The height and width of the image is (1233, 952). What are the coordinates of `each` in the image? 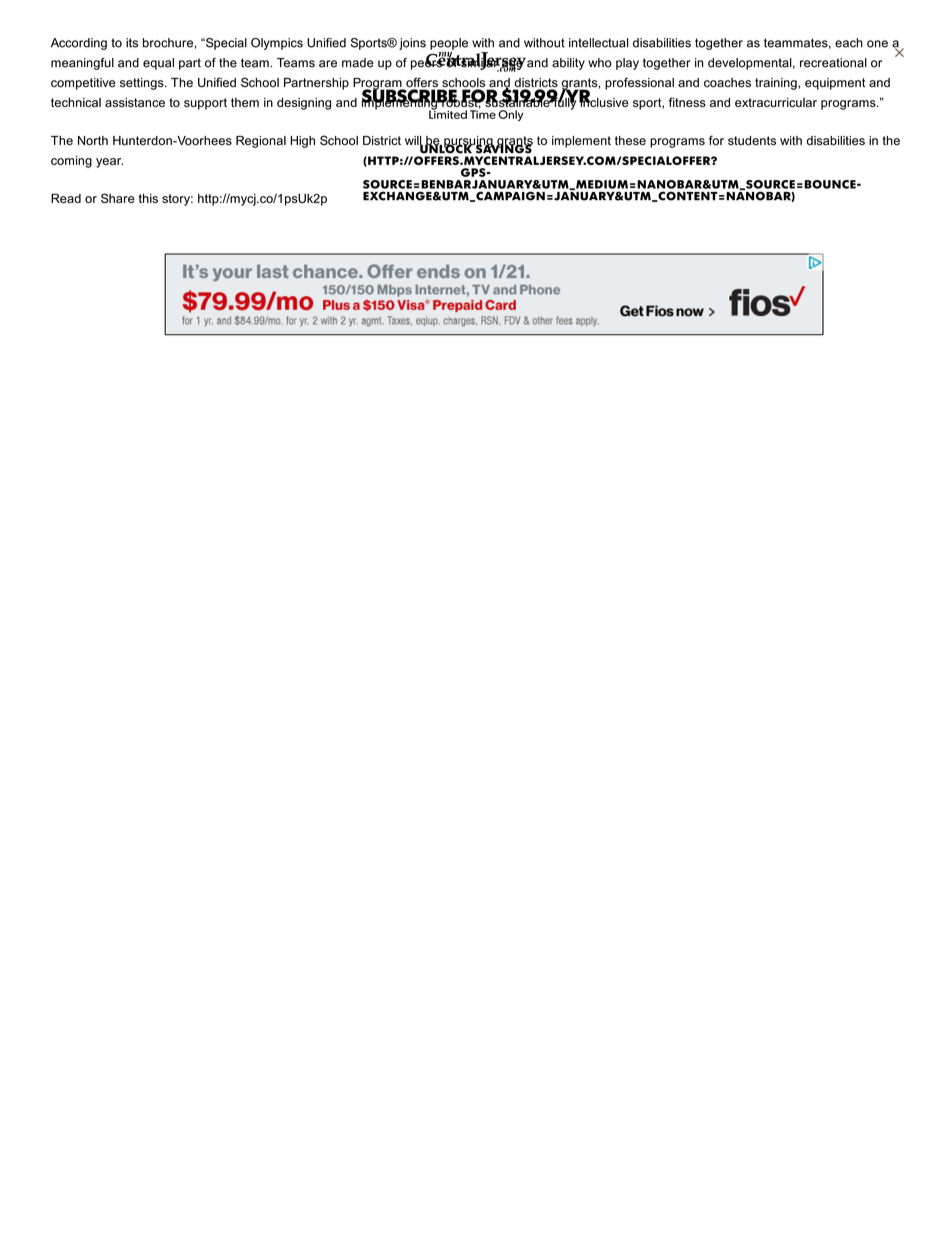 It's located at (849, 43).
